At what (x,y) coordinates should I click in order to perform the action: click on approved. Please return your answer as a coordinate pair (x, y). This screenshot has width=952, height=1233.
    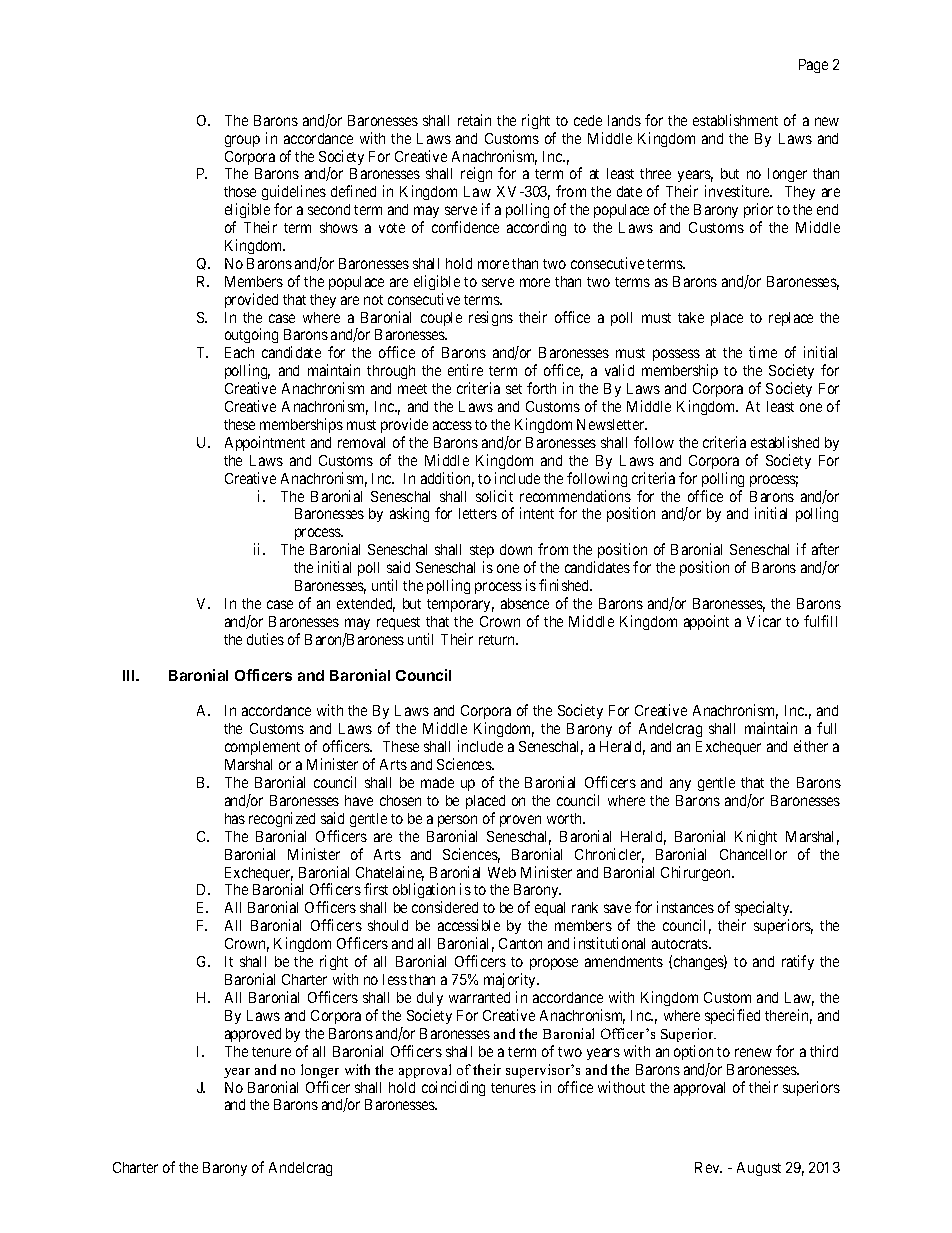
    Looking at the image, I should click on (253, 1035).
